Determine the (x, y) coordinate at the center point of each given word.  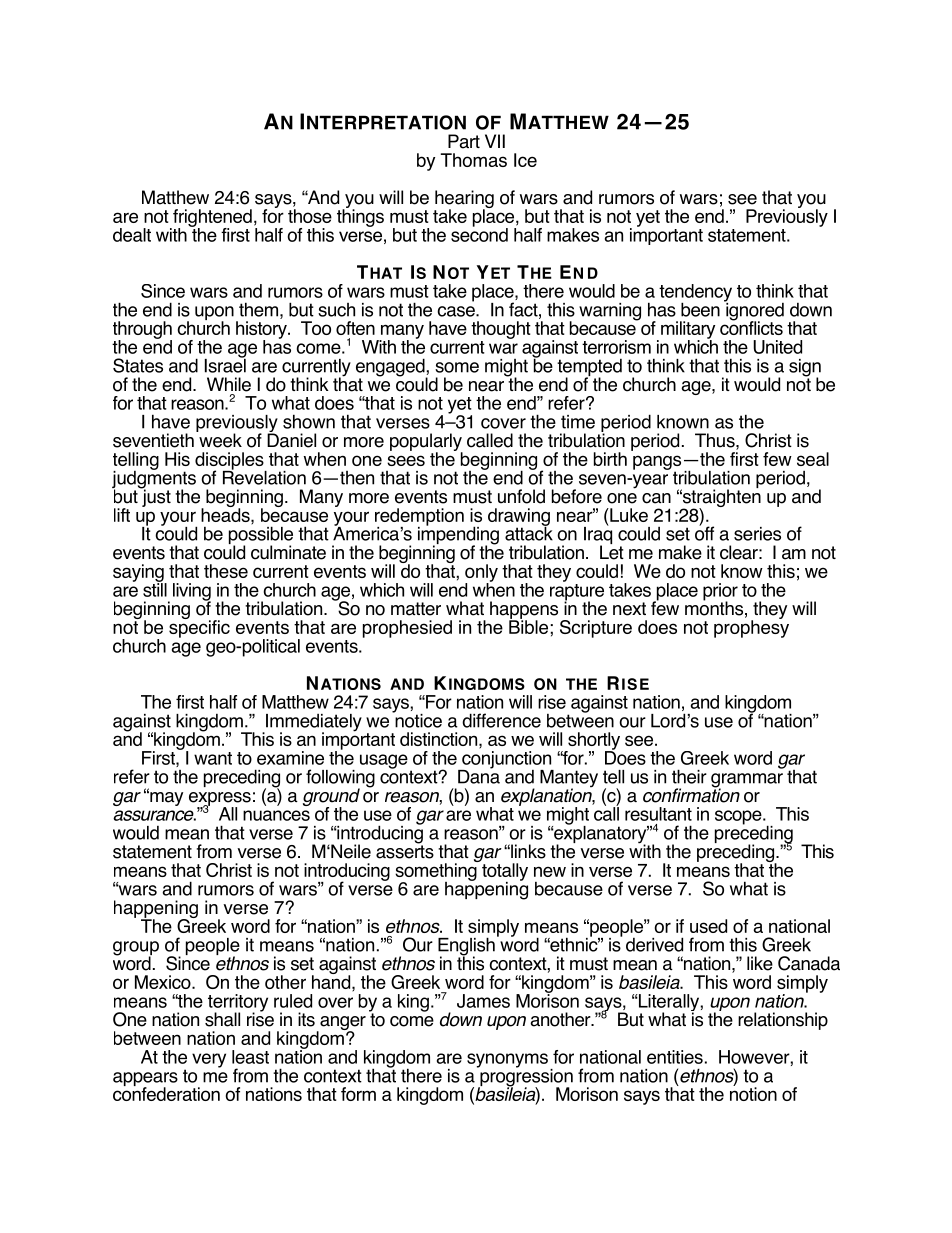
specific (199, 628)
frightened (211, 219)
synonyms (507, 1060)
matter (416, 609)
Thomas (474, 160)
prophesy (751, 628)
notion (753, 1093)
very (209, 1060)
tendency (695, 294)
